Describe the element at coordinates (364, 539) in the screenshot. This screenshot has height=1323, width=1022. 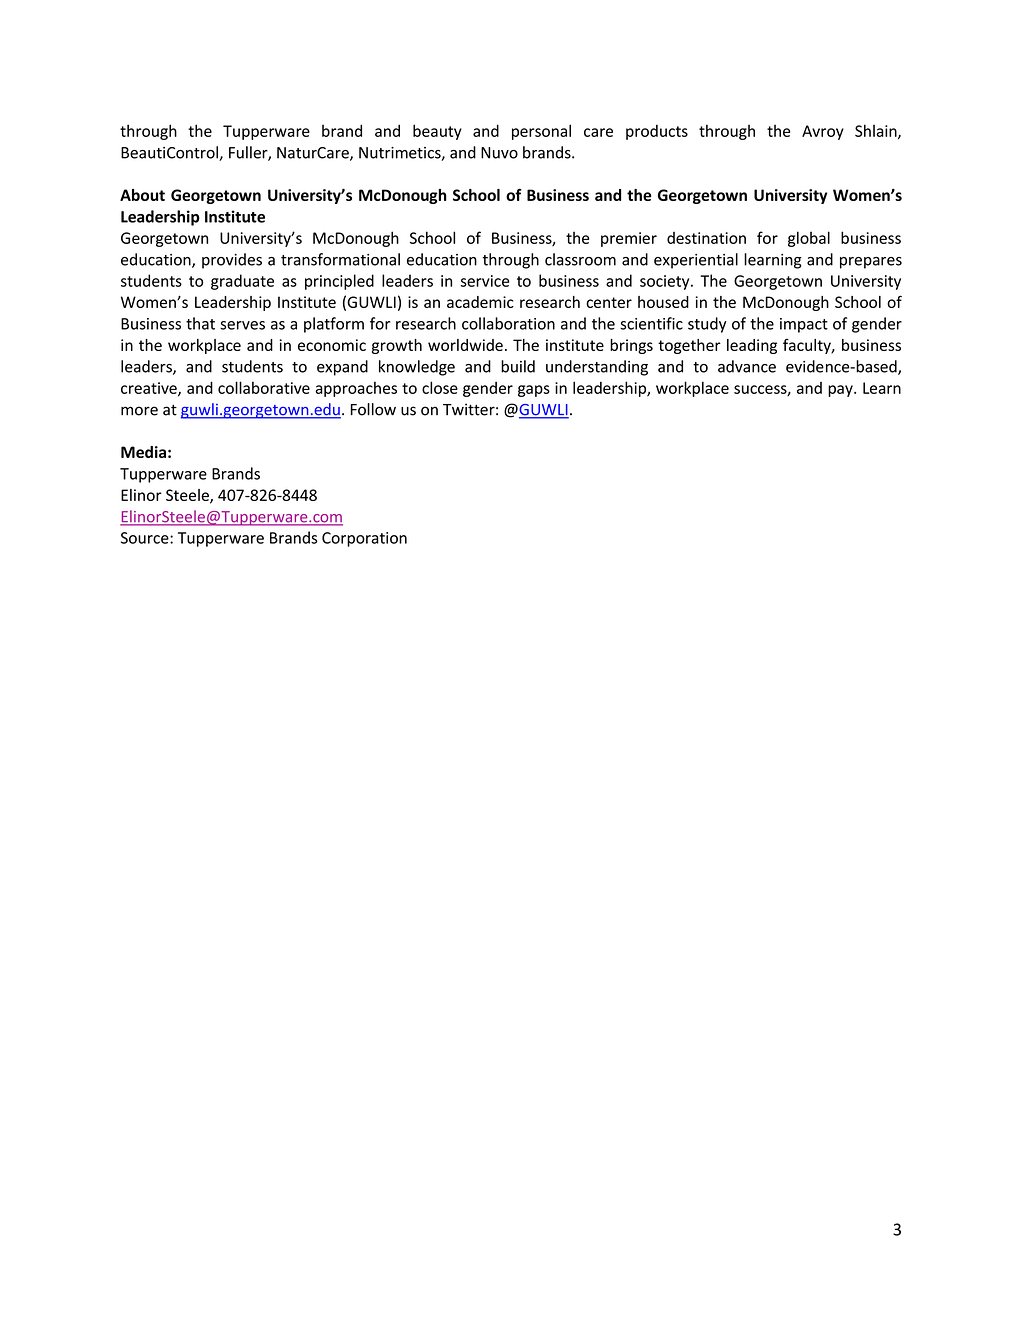
I see `Corporation` at that location.
